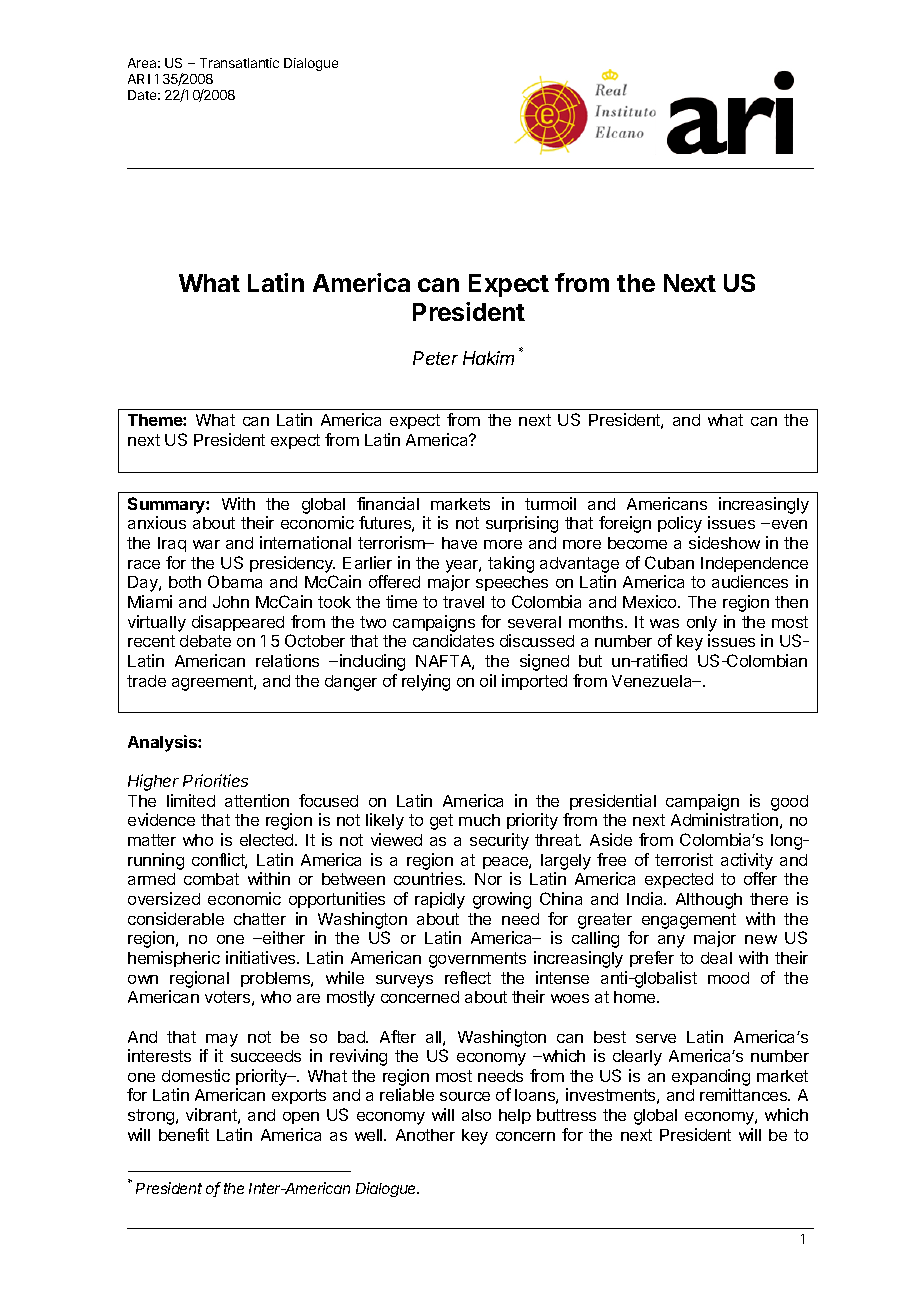 The image size is (924, 1308). Describe the element at coordinates (388, 503) in the screenshot. I see `financial` at that location.
